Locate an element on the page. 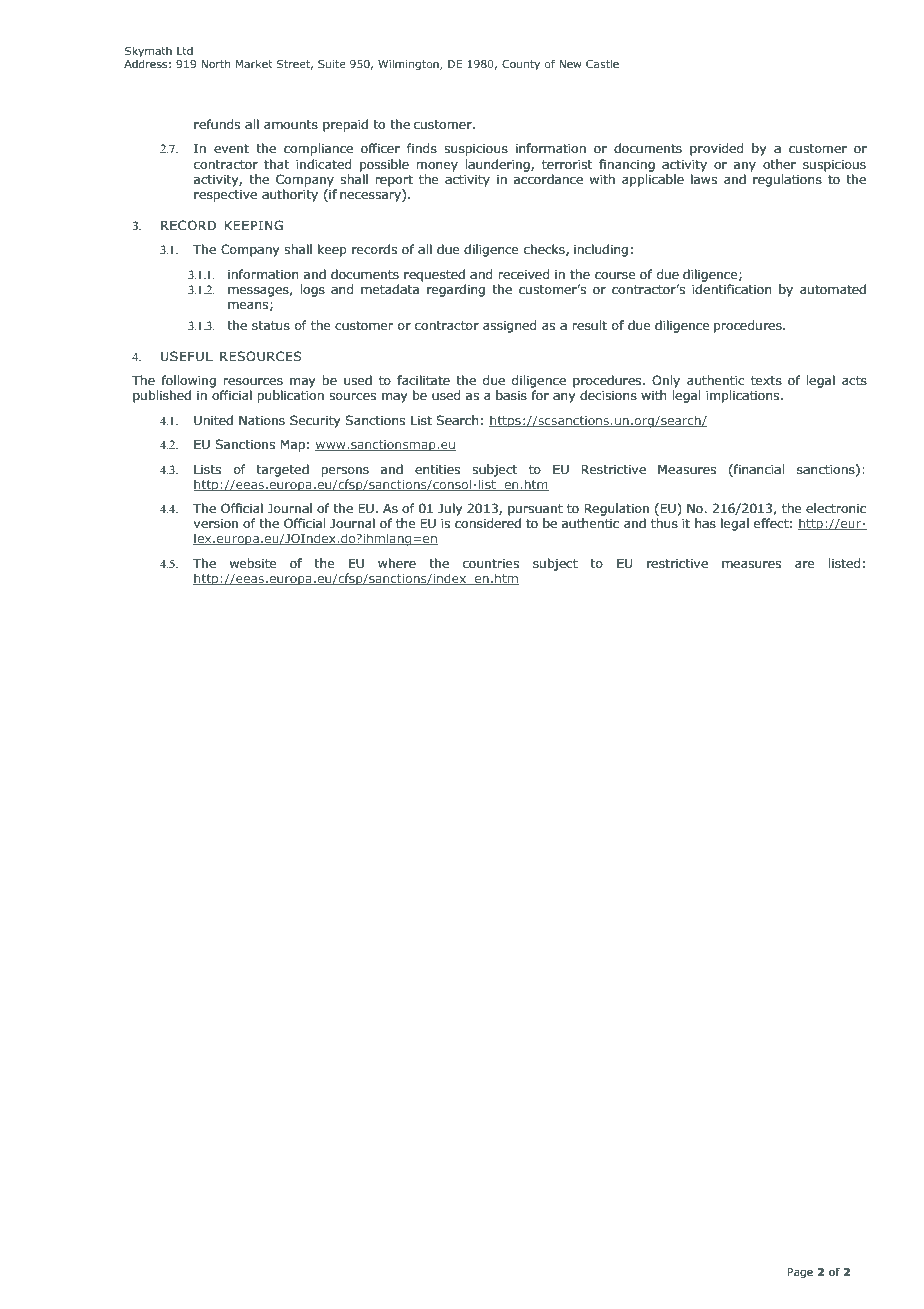 Image resolution: width=924 pixels, height=1309 pixels. Page is located at coordinates (800, 1273).
